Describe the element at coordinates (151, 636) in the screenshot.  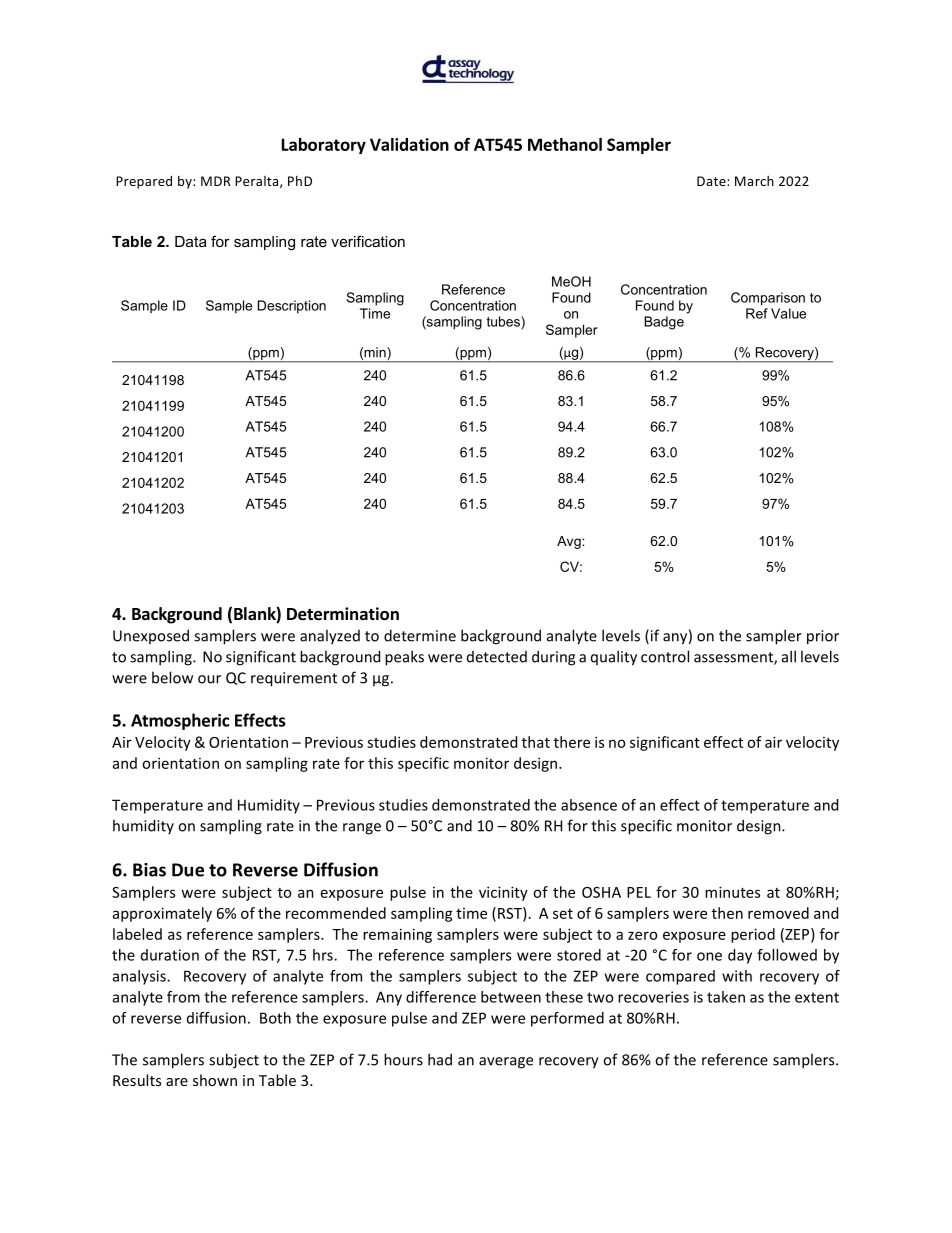
I see `Unexposed` at that location.
